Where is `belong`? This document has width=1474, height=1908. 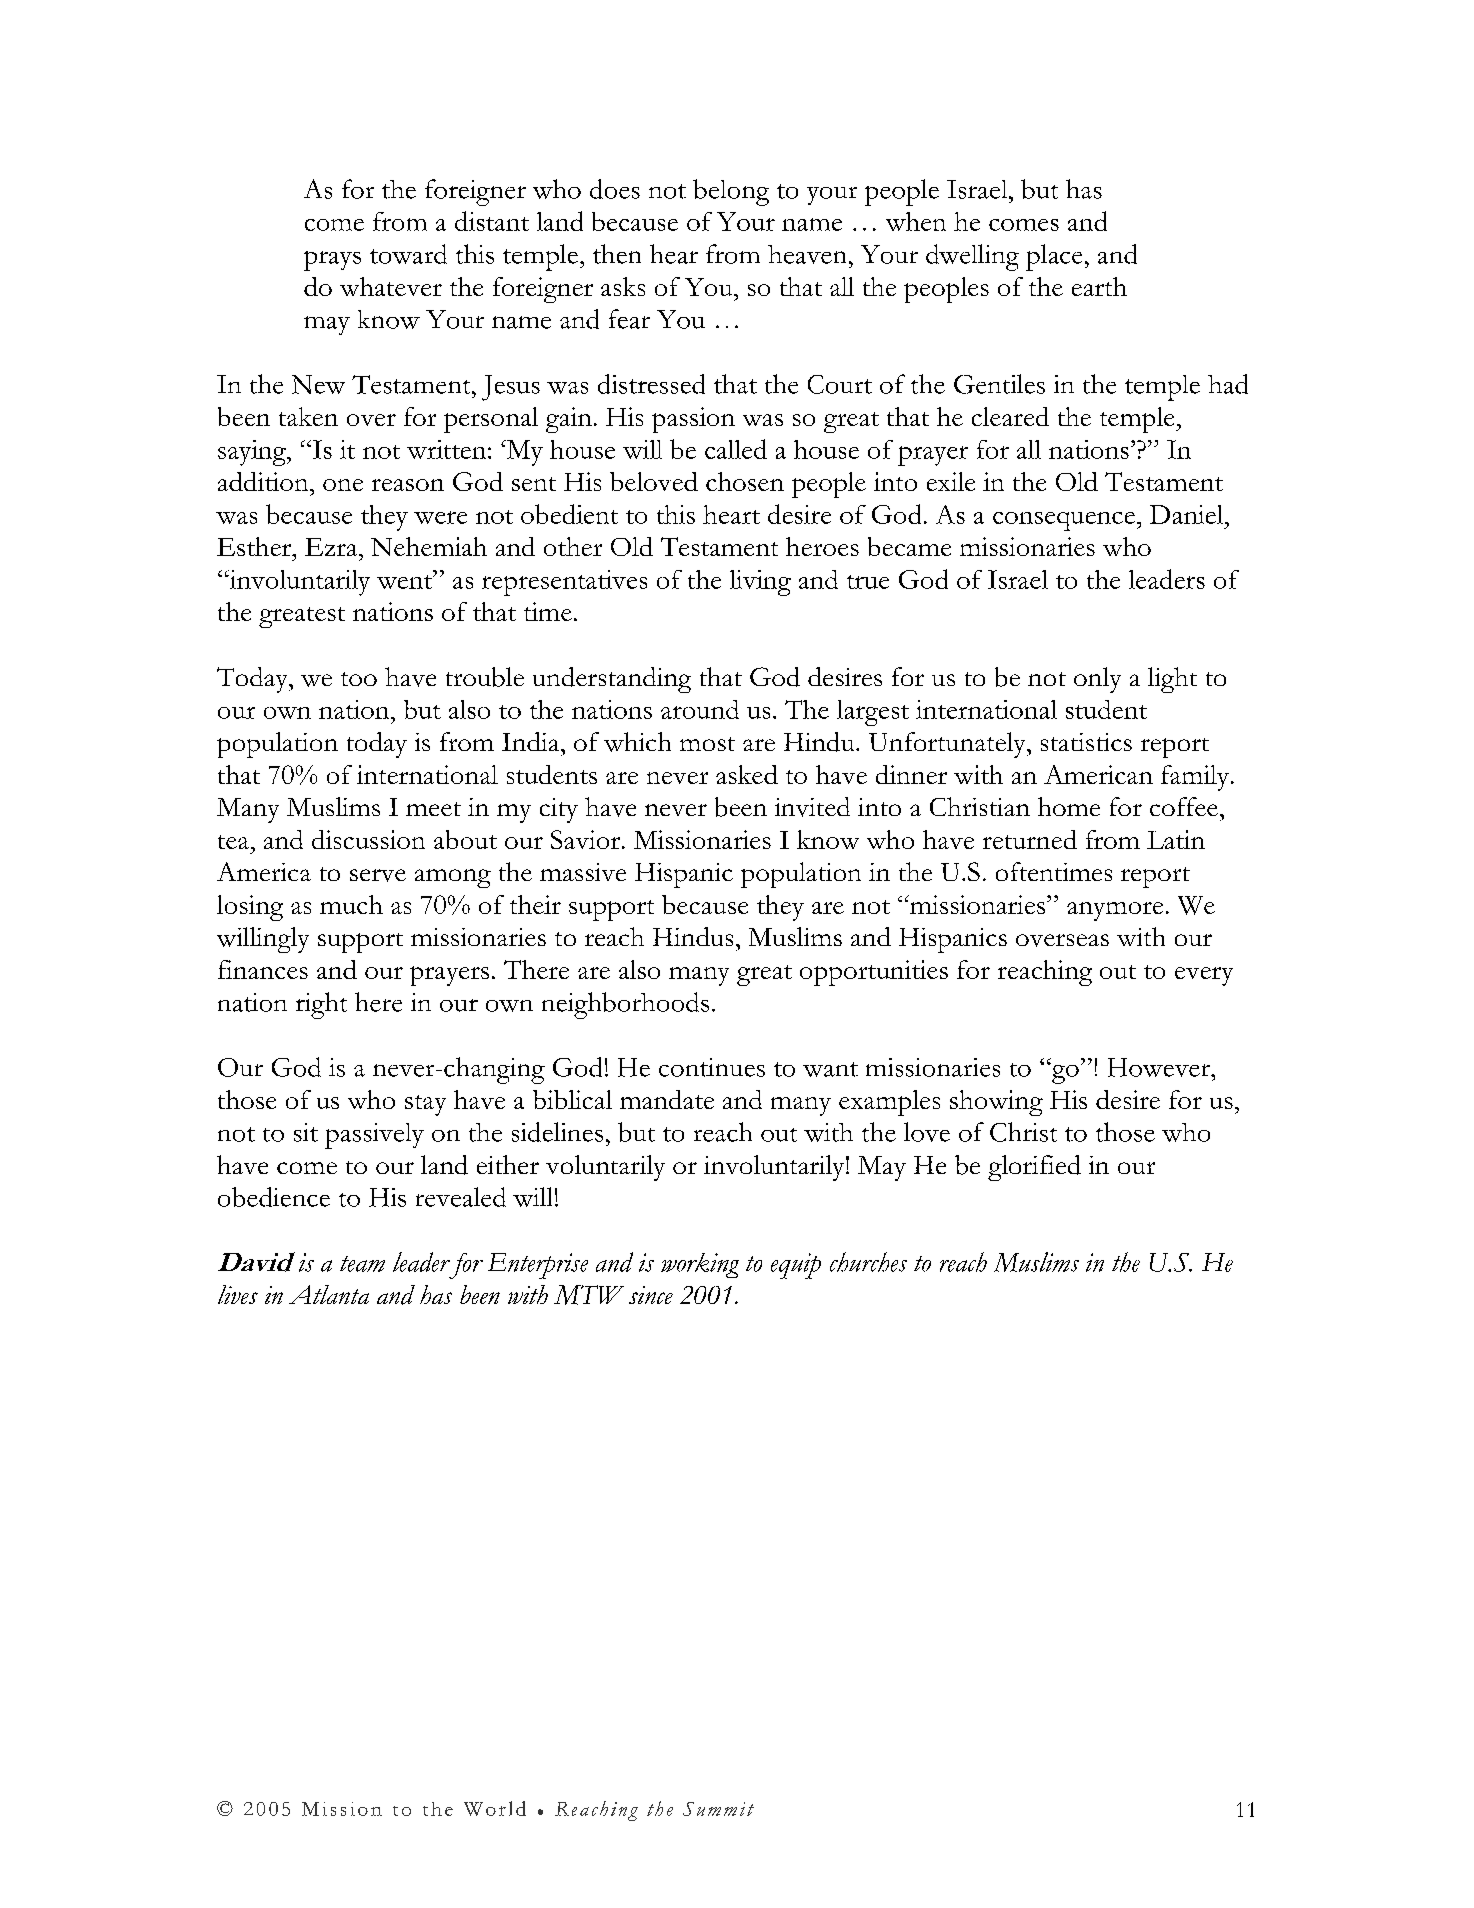 belong is located at coordinates (731, 192).
